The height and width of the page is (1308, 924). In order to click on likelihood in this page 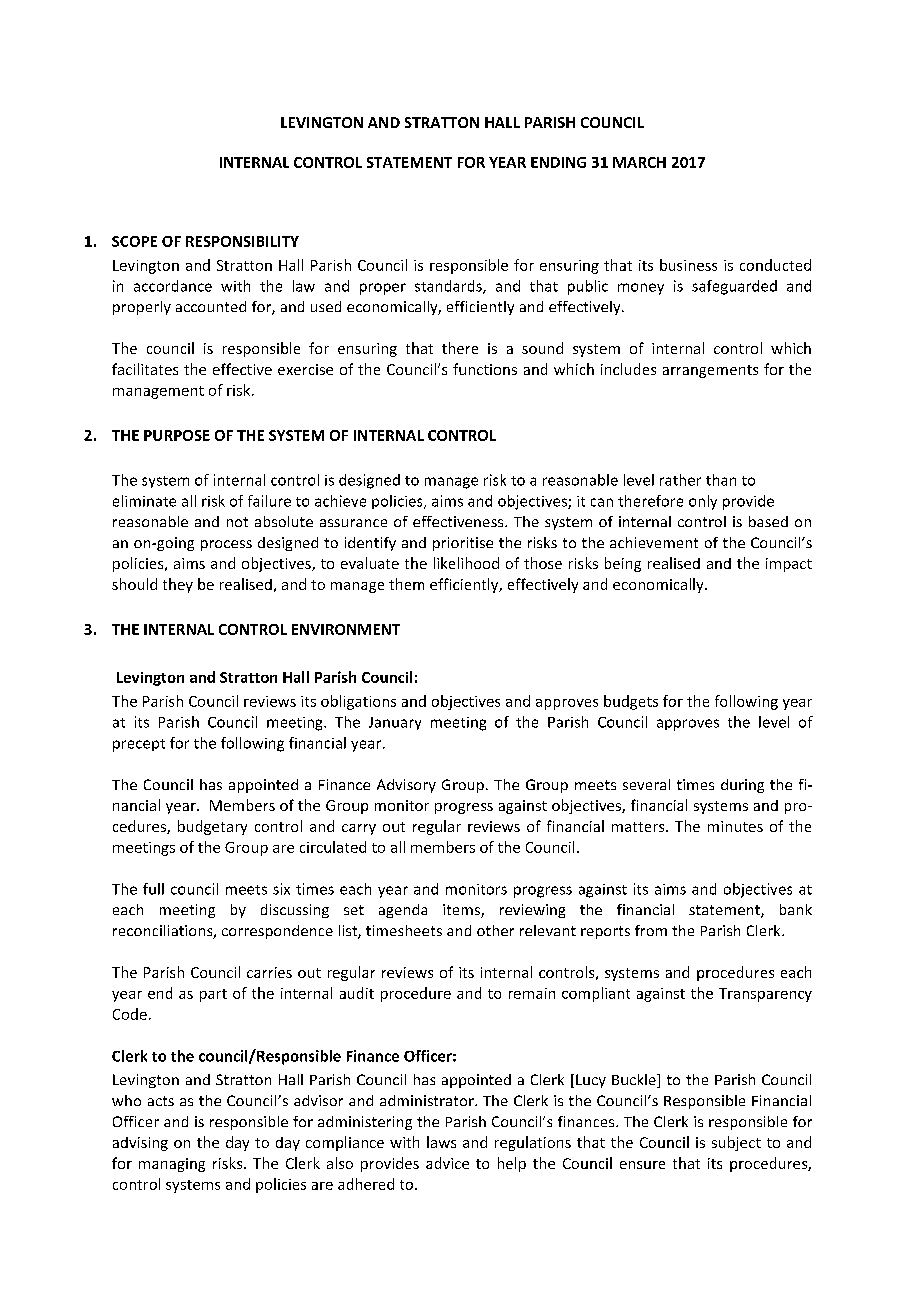, I will do `click(466, 563)`.
